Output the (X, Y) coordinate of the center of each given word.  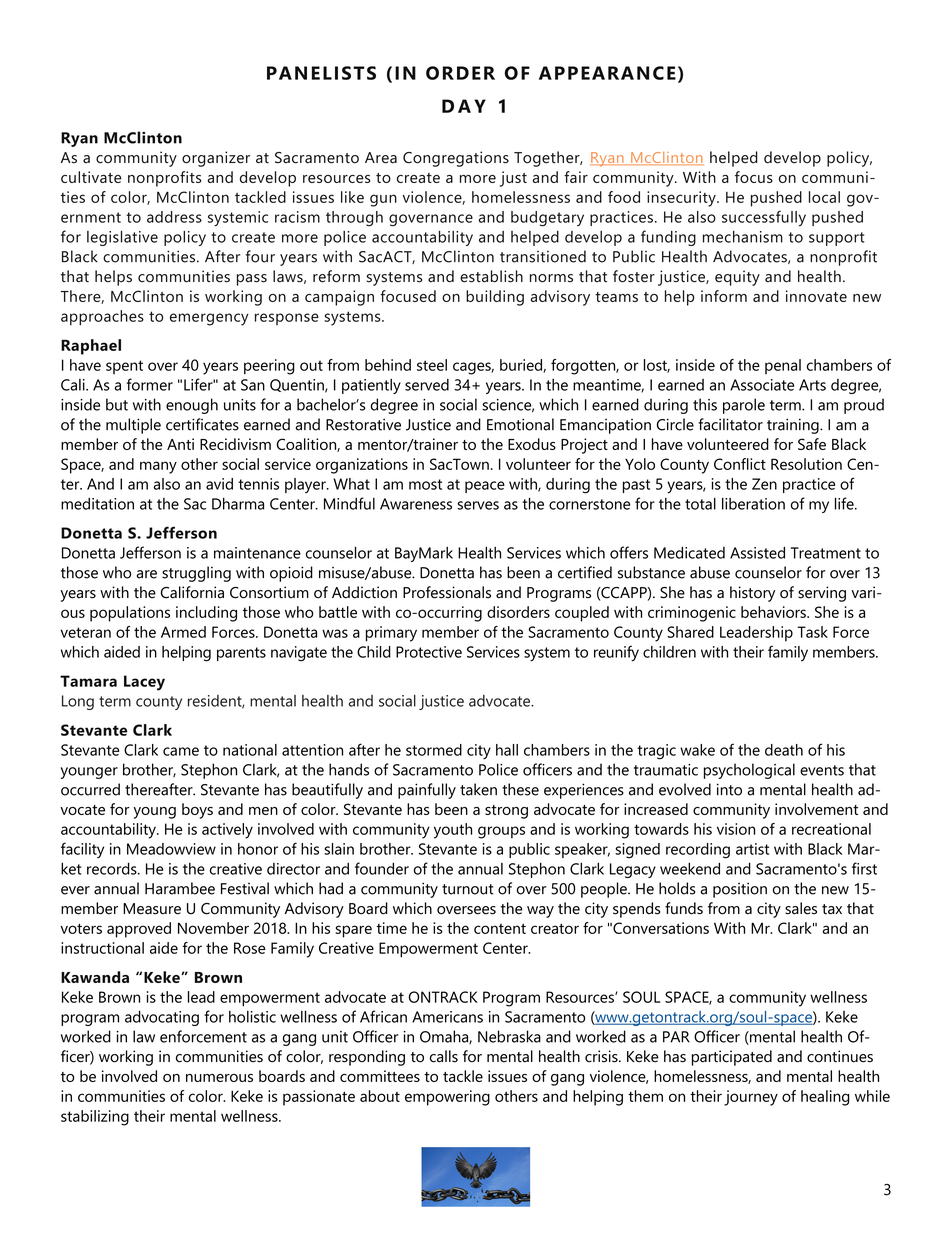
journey (751, 1098)
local (824, 197)
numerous (219, 1078)
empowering (447, 1098)
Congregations (456, 159)
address (174, 217)
